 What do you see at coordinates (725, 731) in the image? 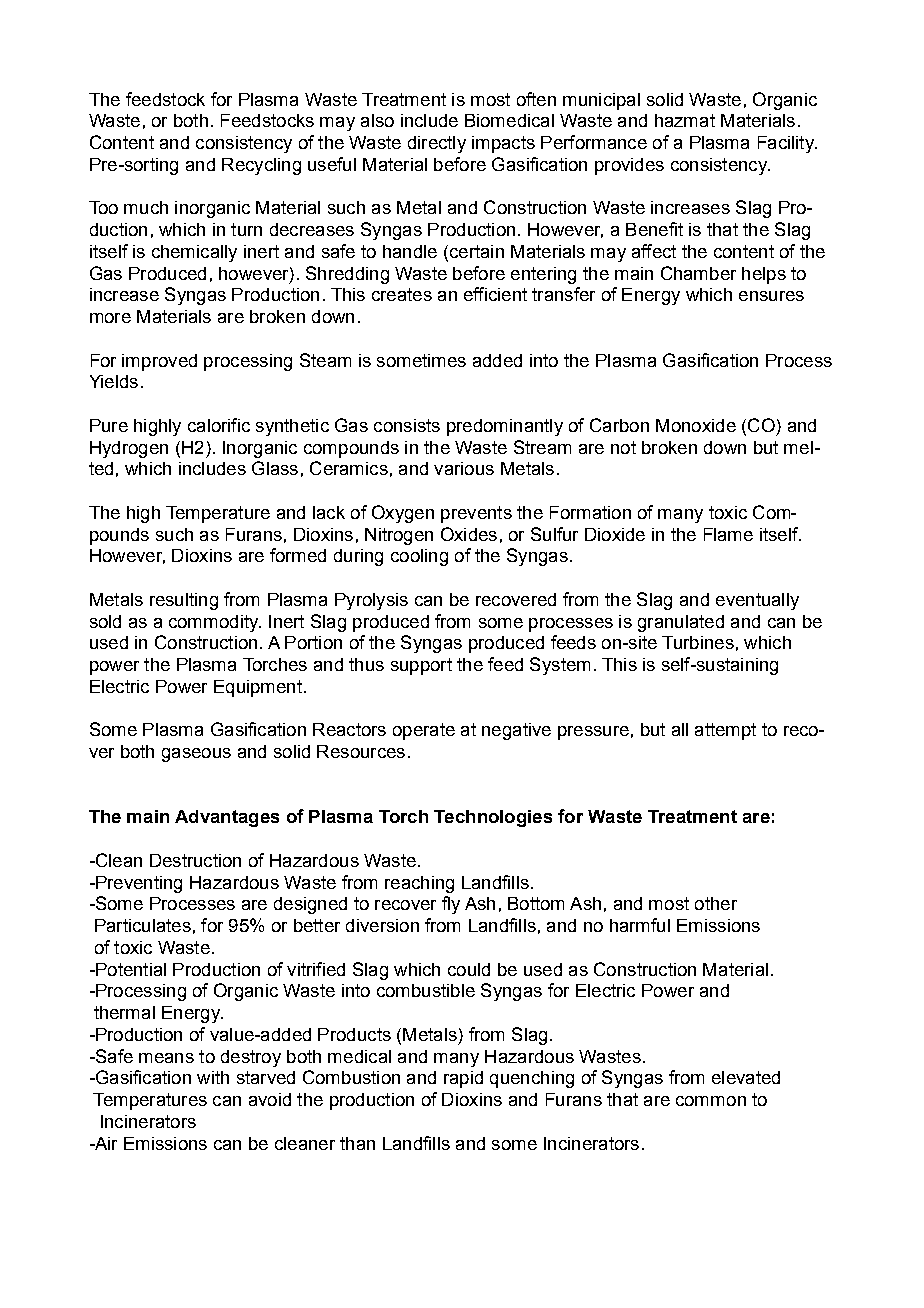
I see `attempt` at bounding box center [725, 731].
